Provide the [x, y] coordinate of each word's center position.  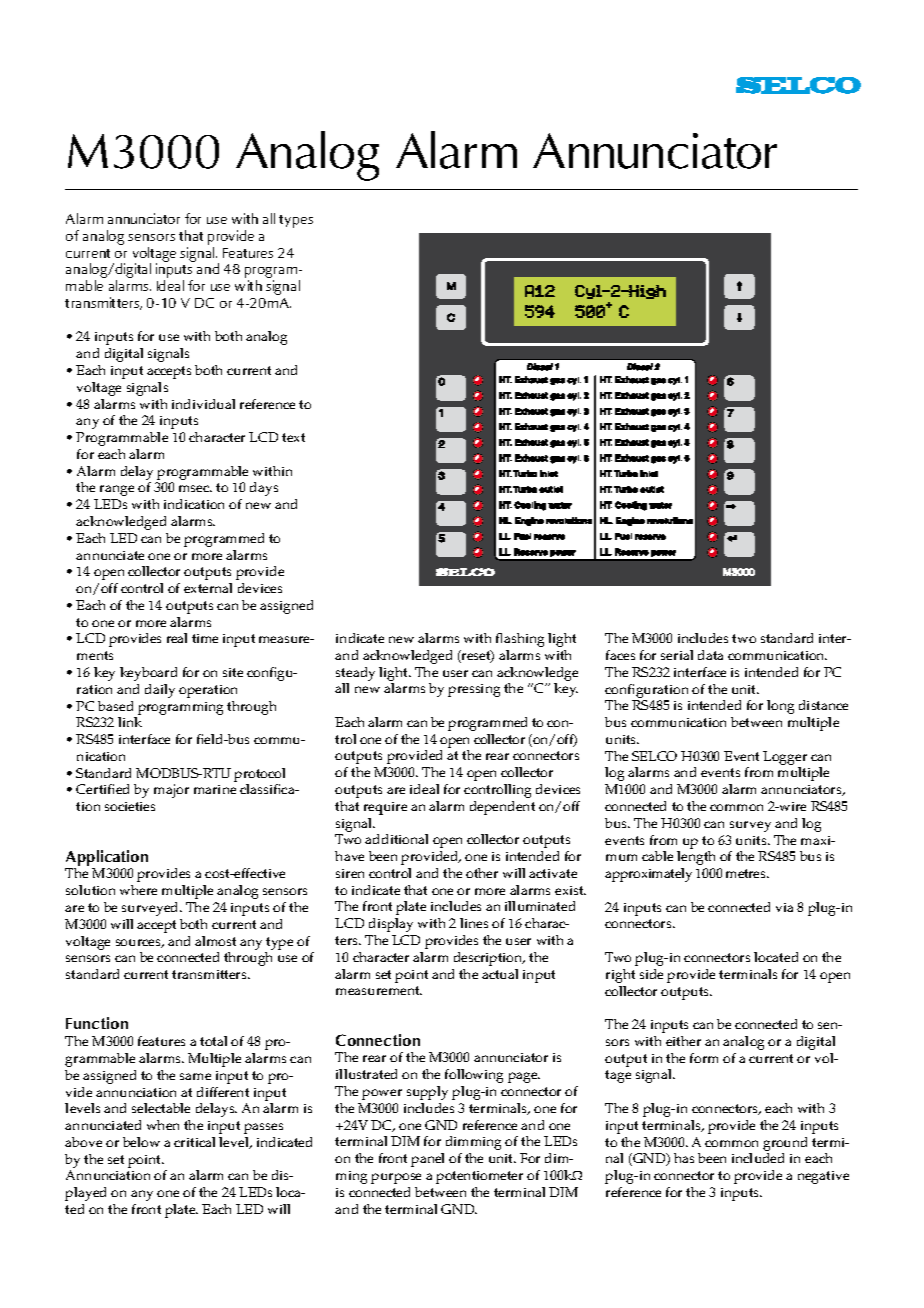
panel [427, 1160]
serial [677, 655]
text [293, 437]
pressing [474, 690]
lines [474, 923]
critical [194, 1142]
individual [203, 404]
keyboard [148, 674]
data [710, 655]
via [784, 907]
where [138, 890]
